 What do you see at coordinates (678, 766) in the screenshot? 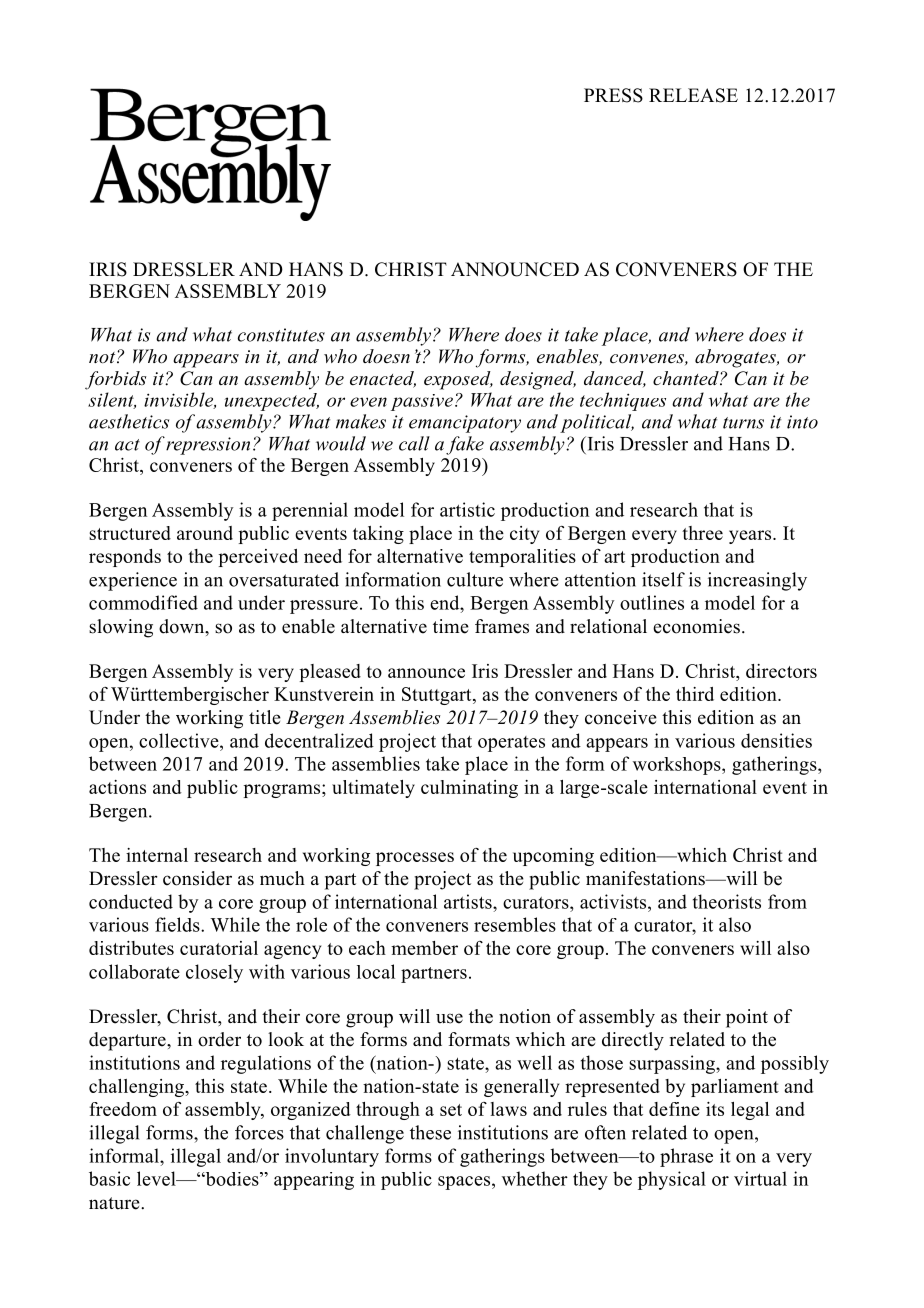
I see `workshops` at bounding box center [678, 766].
